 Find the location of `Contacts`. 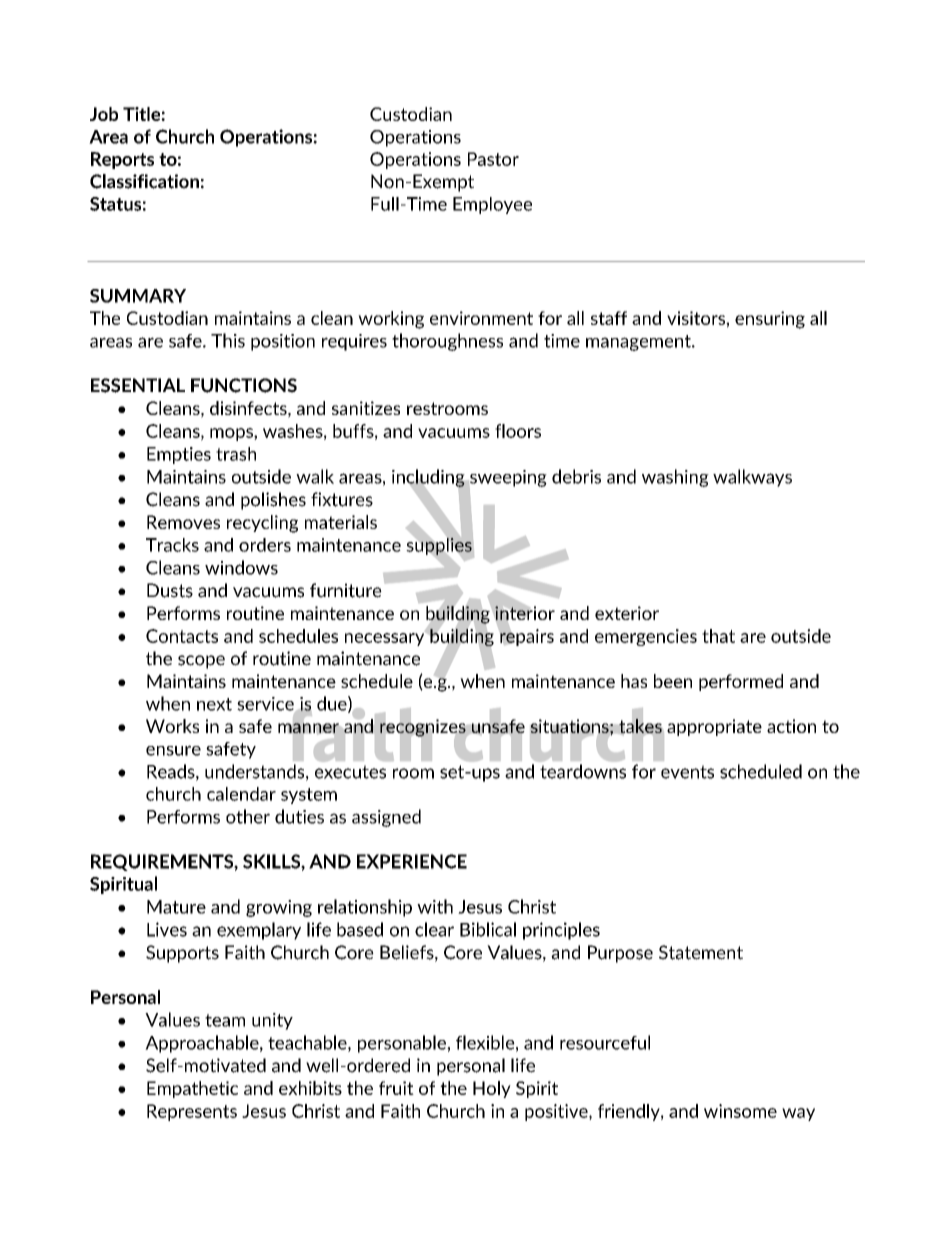

Contacts is located at coordinates (182, 636).
